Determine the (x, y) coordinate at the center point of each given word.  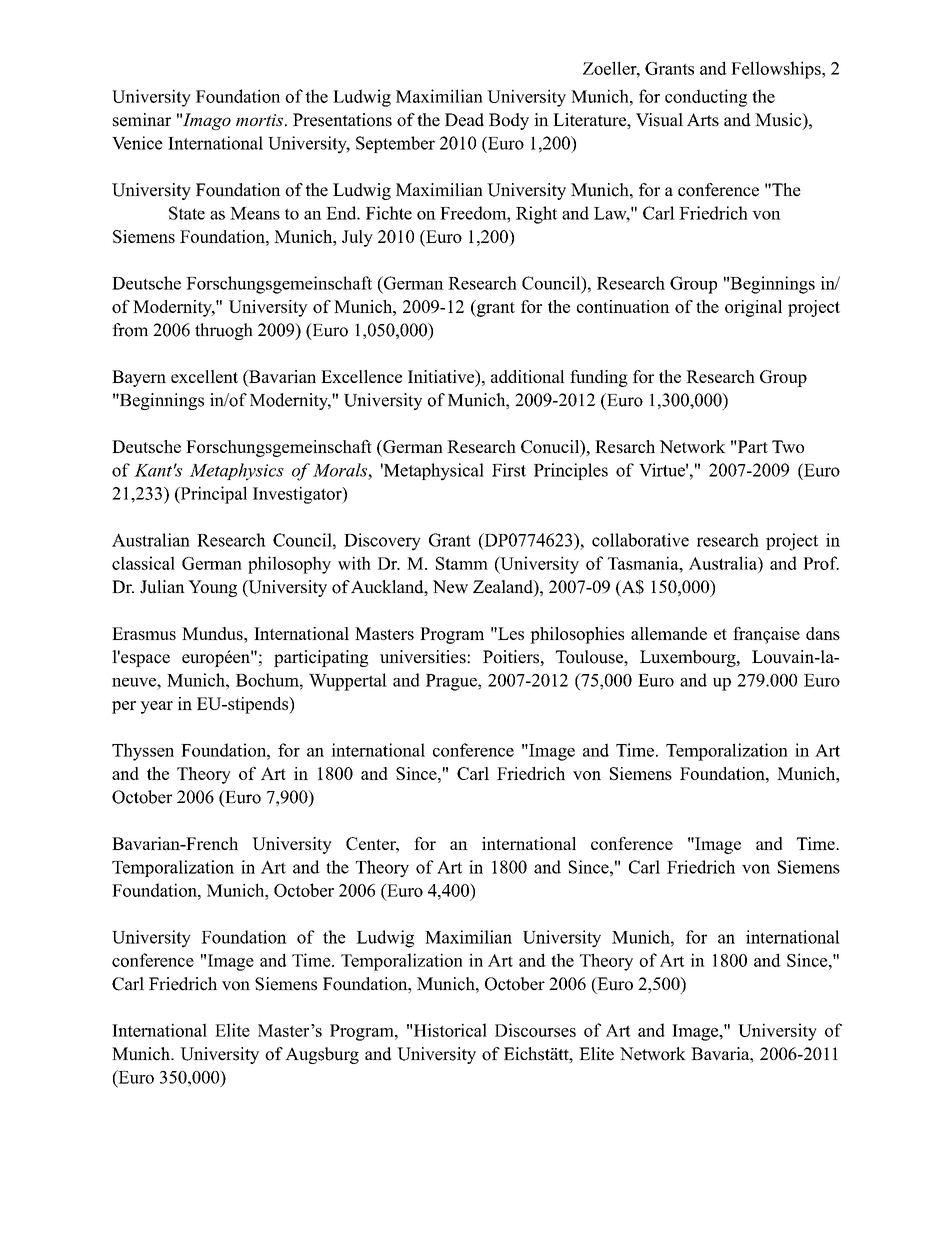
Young (212, 588)
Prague (452, 682)
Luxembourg (689, 658)
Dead (464, 120)
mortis (259, 120)
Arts (703, 119)
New (450, 587)
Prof (821, 563)
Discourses (535, 1030)
